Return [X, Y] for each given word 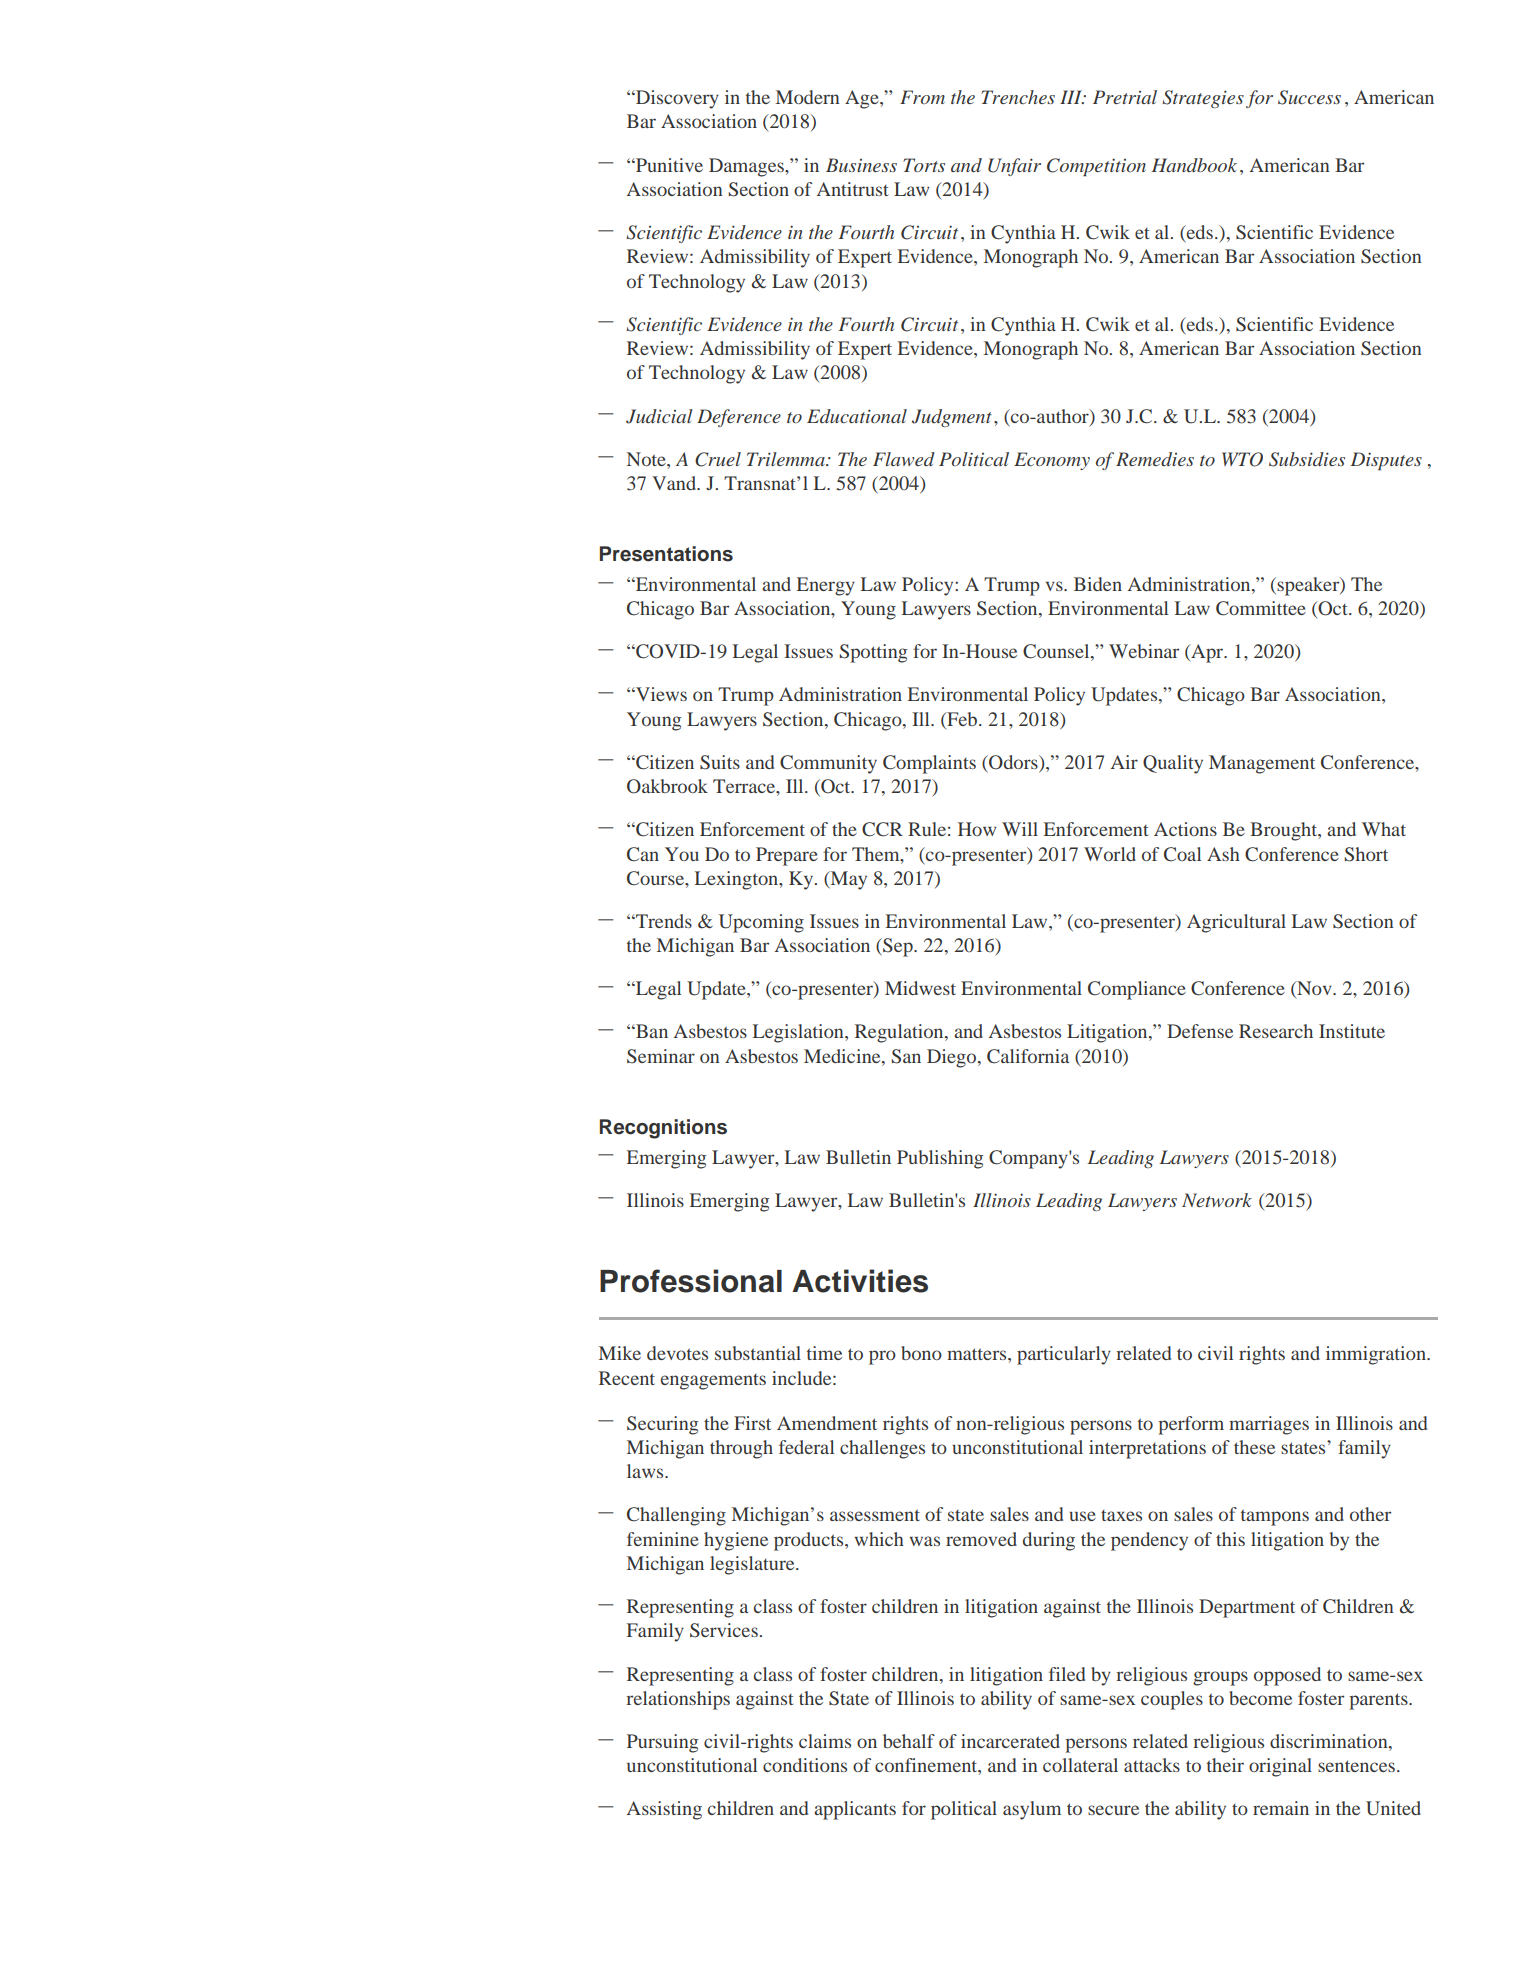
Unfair [1014, 167]
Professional [691, 1281]
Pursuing [662, 1743]
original [1280, 1767]
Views [660, 694]
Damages [747, 167]
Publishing [940, 1159]
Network [1217, 1200]
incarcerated [1010, 1741]
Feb [962, 719]
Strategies [1203, 99]
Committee [1261, 608]
